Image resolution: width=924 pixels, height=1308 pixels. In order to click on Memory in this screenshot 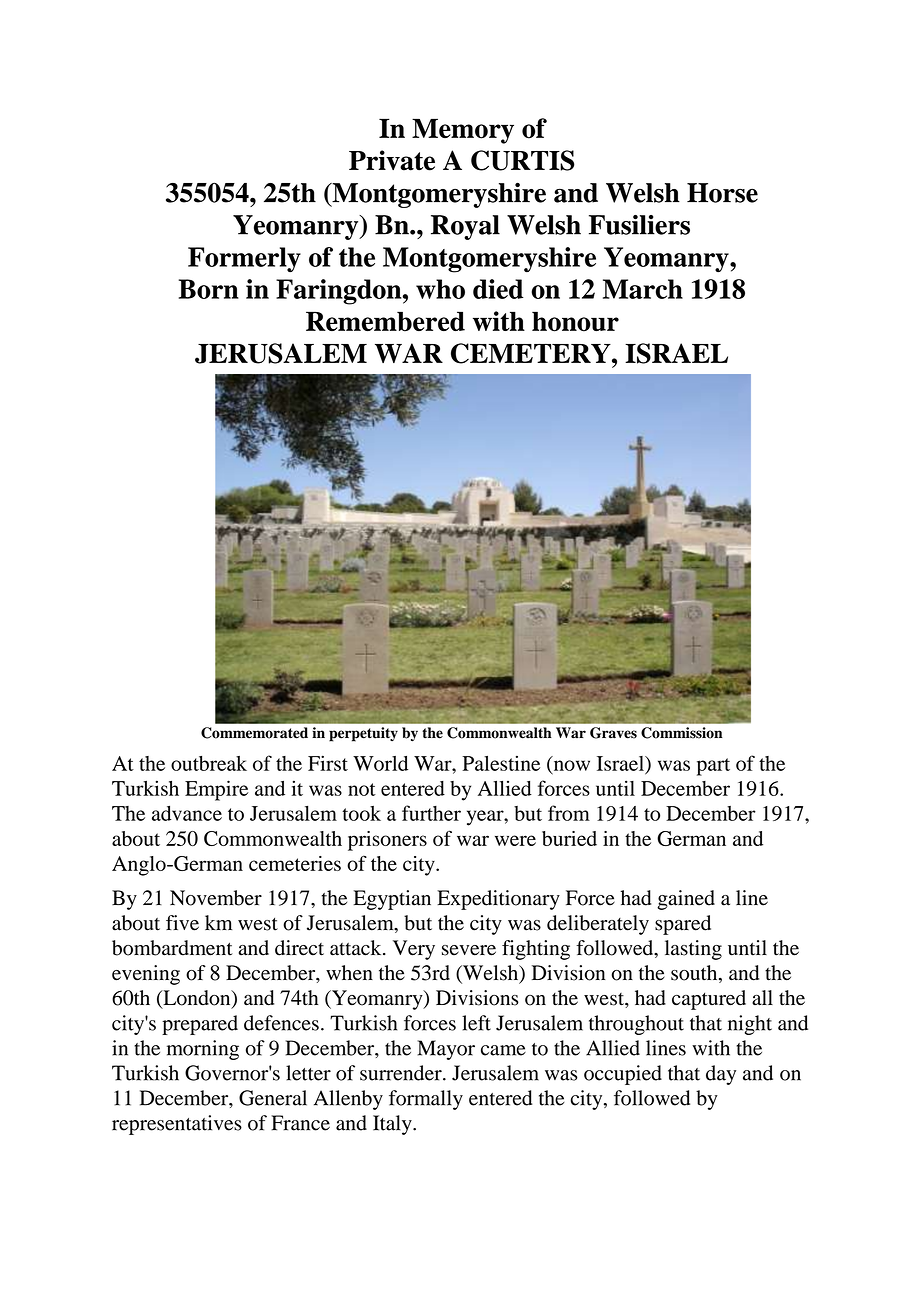, I will do `click(463, 131)`.
